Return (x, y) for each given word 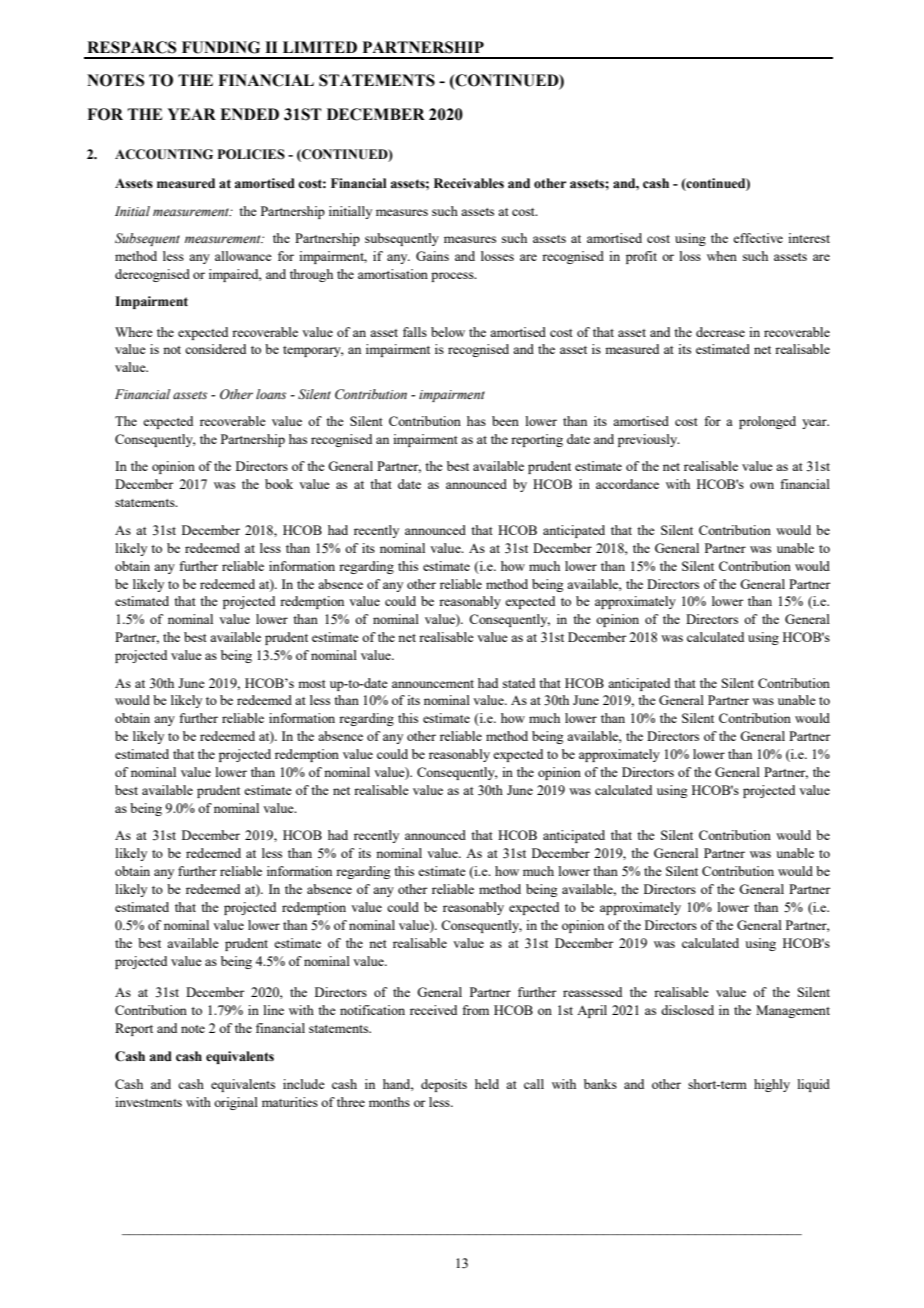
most (312, 684)
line (273, 1010)
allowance (243, 256)
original (236, 1103)
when (722, 256)
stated (519, 683)
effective (758, 238)
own (762, 485)
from (475, 1010)
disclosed (687, 1010)
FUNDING (221, 47)
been (505, 421)
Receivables (469, 183)
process (453, 277)
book (279, 484)
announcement (433, 684)
